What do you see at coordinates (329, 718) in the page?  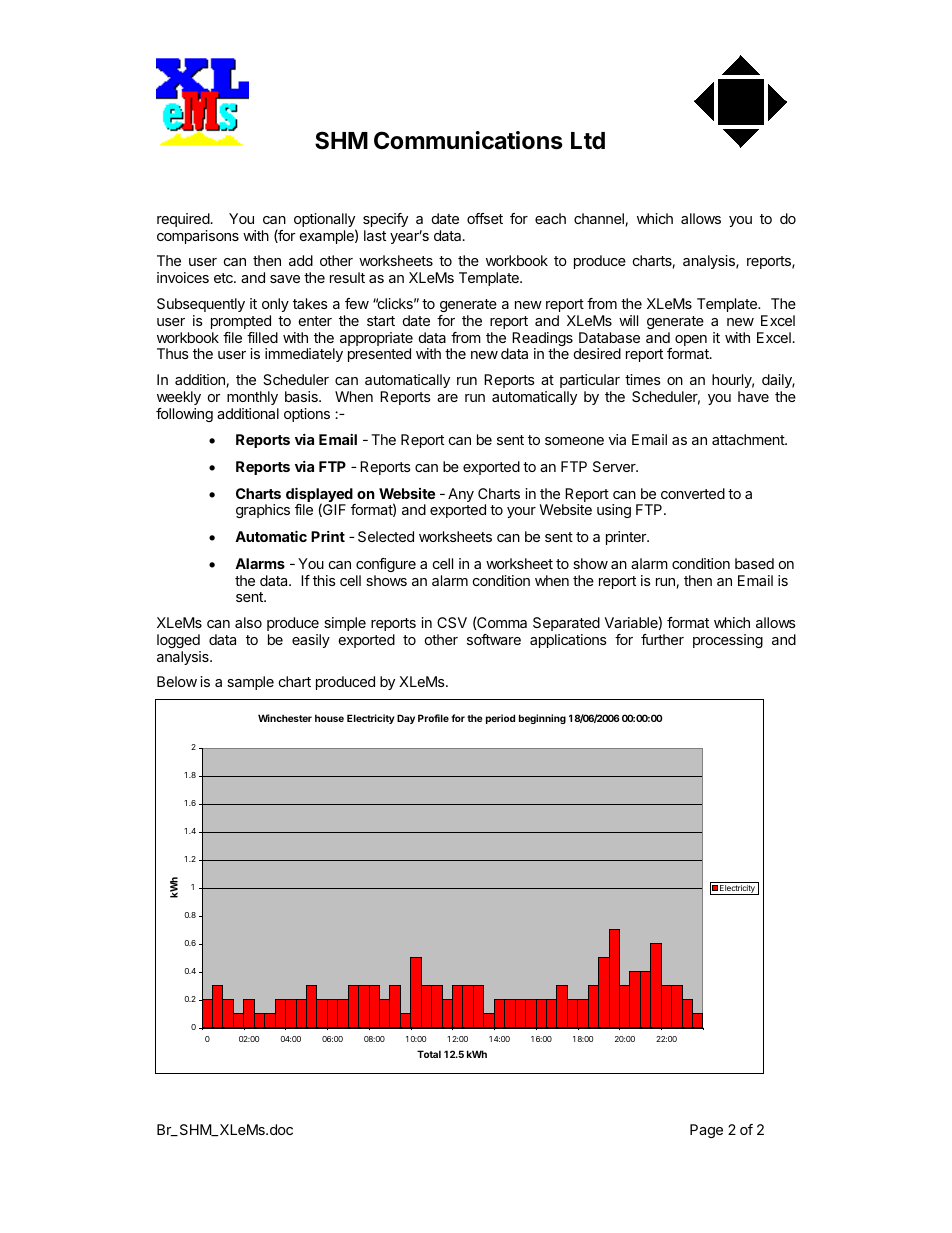 I see `house` at bounding box center [329, 718].
